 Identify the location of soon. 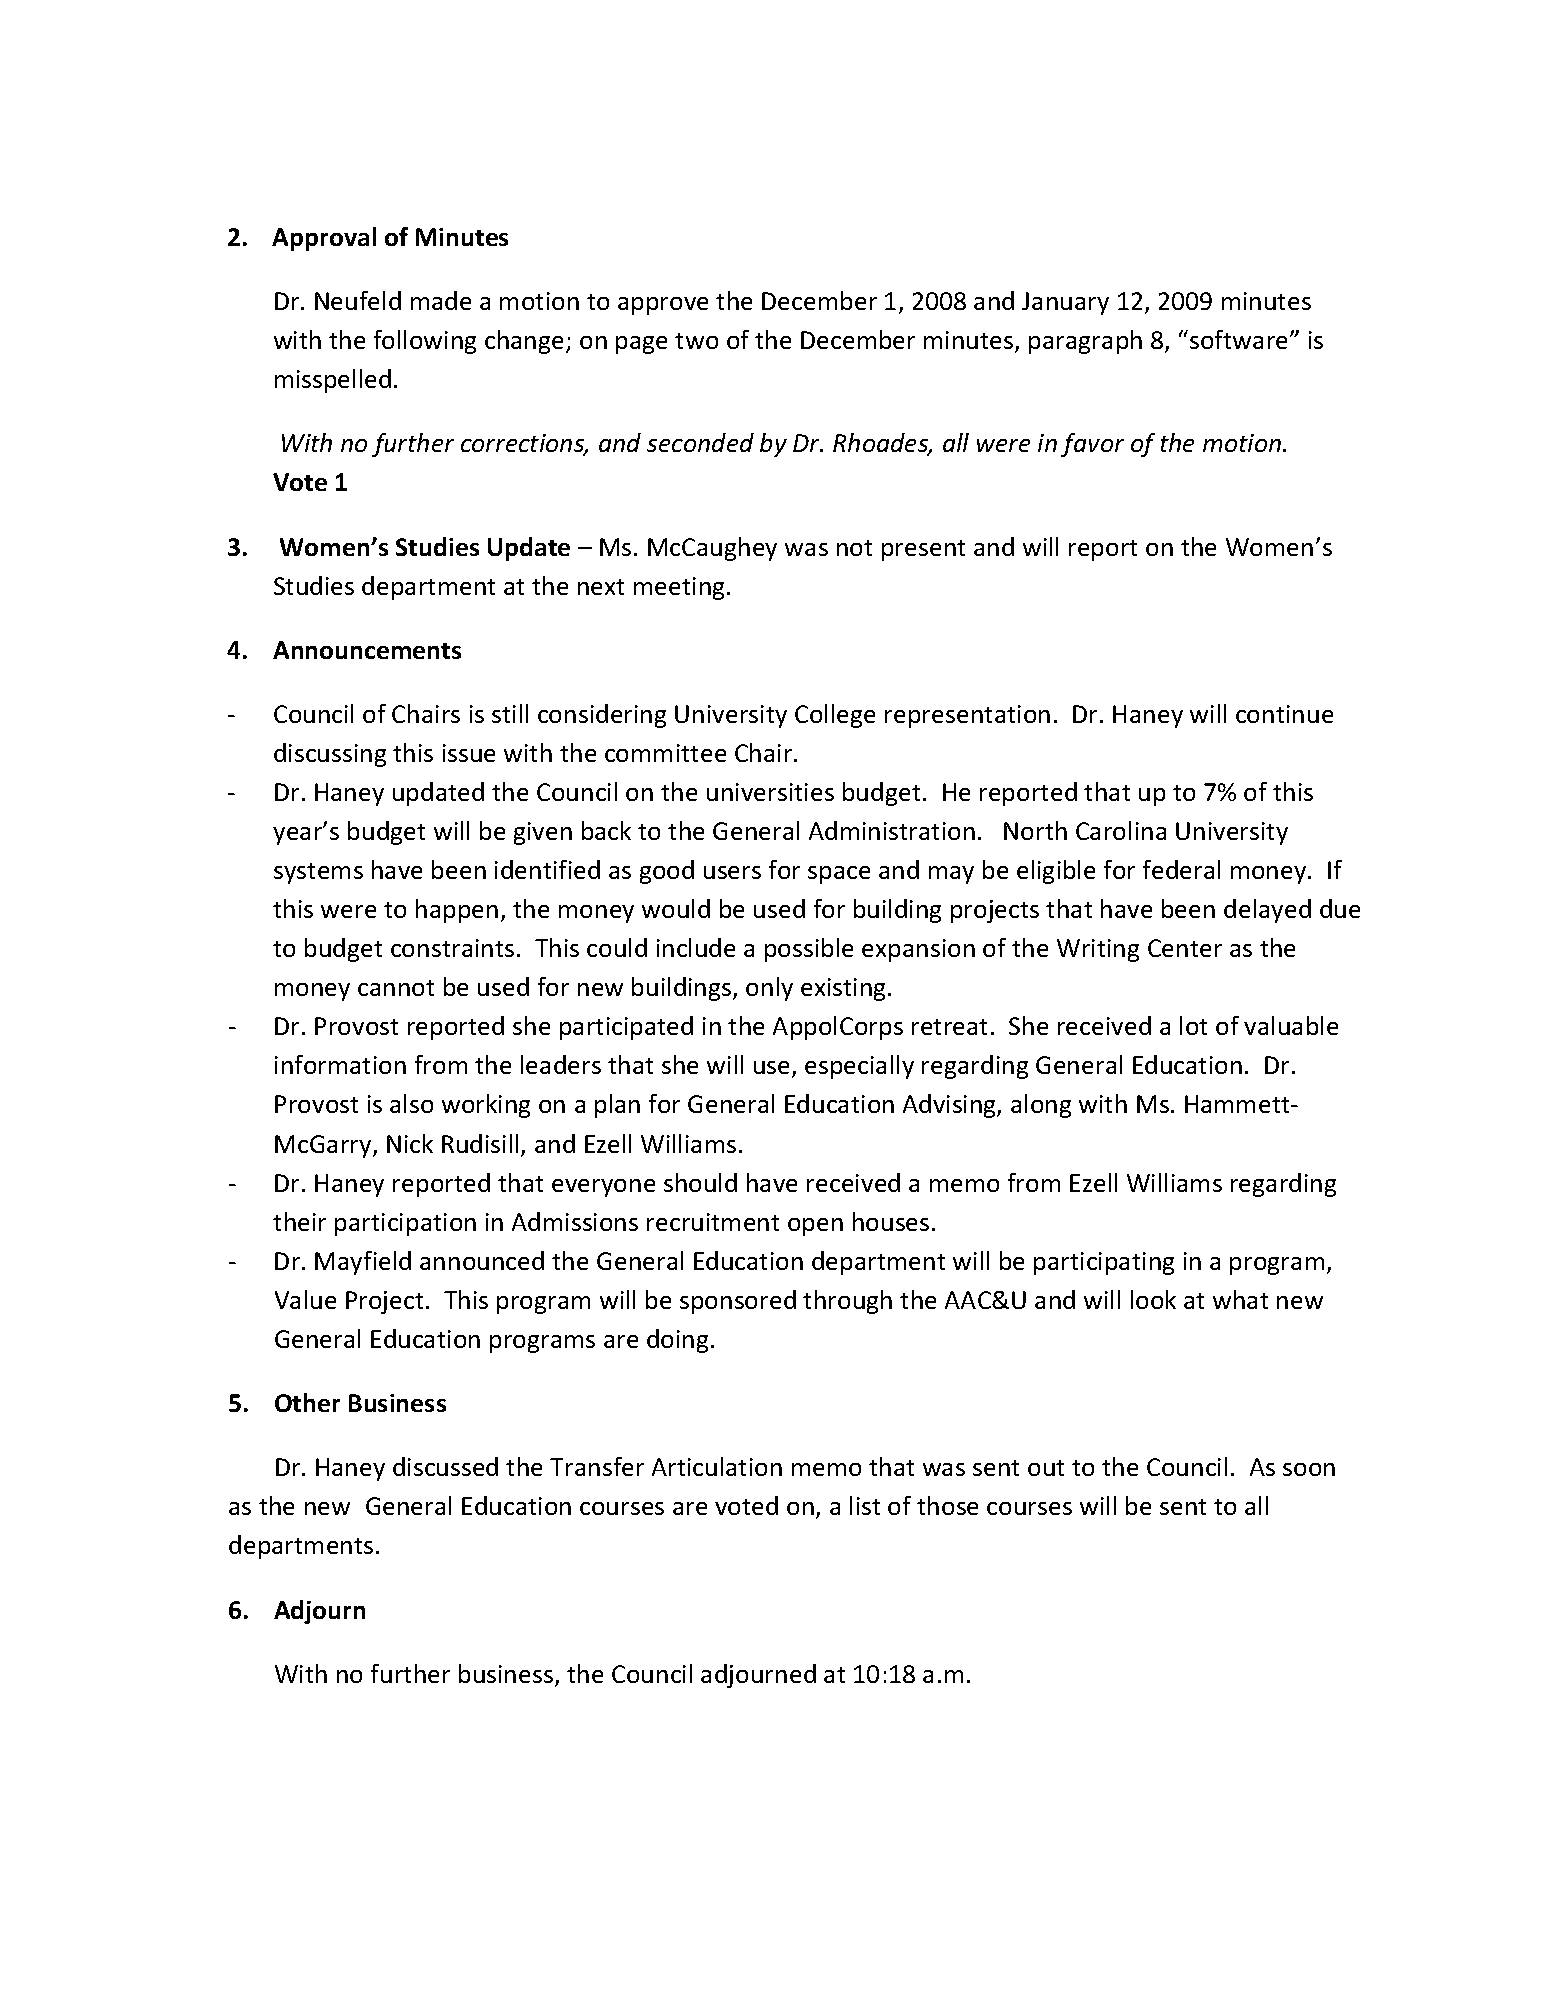
(1309, 1469).
